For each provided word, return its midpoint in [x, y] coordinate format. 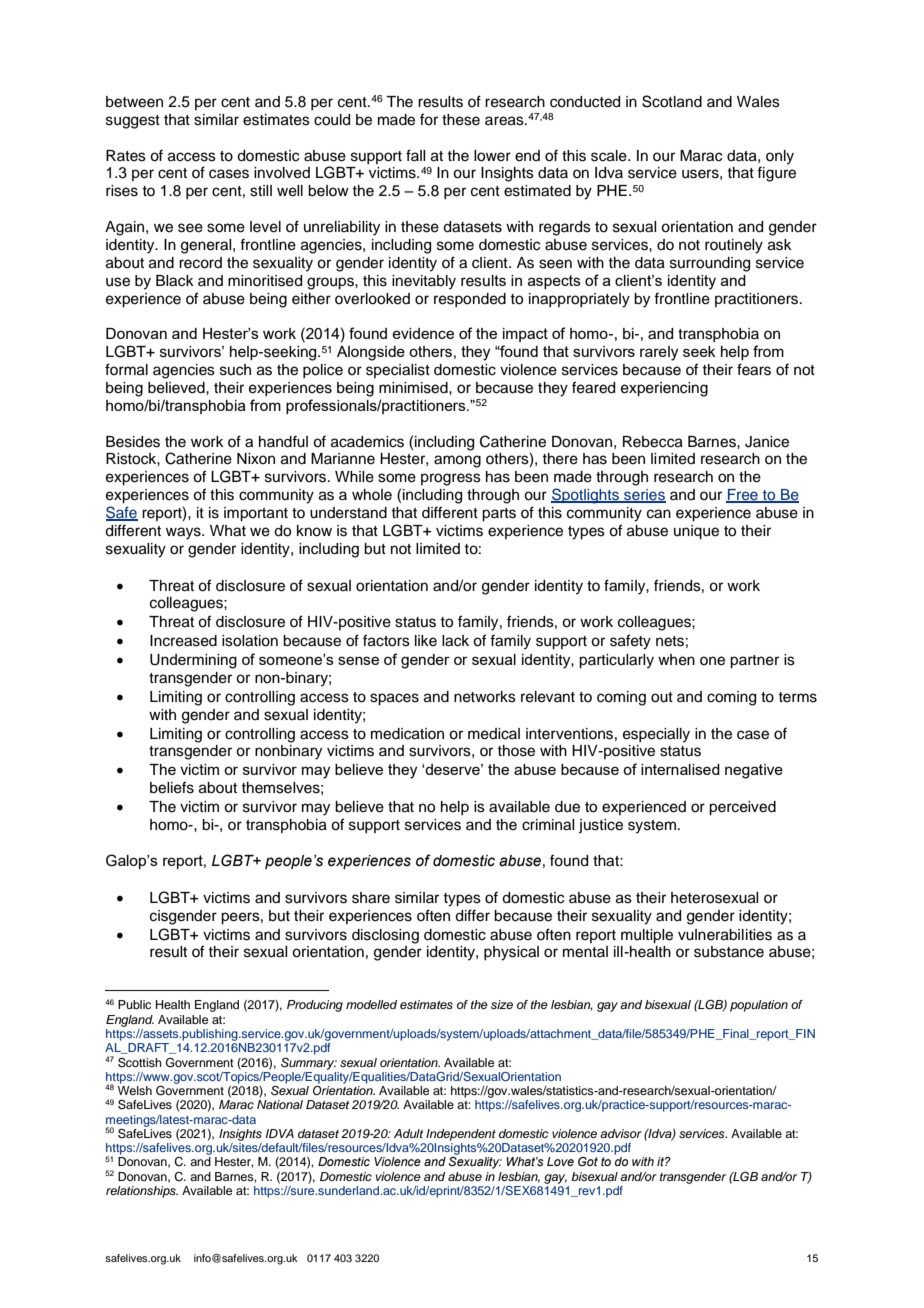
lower [492, 156]
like [426, 641]
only [780, 157]
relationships [142, 1192]
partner [754, 662]
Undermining [193, 661]
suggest [133, 122]
